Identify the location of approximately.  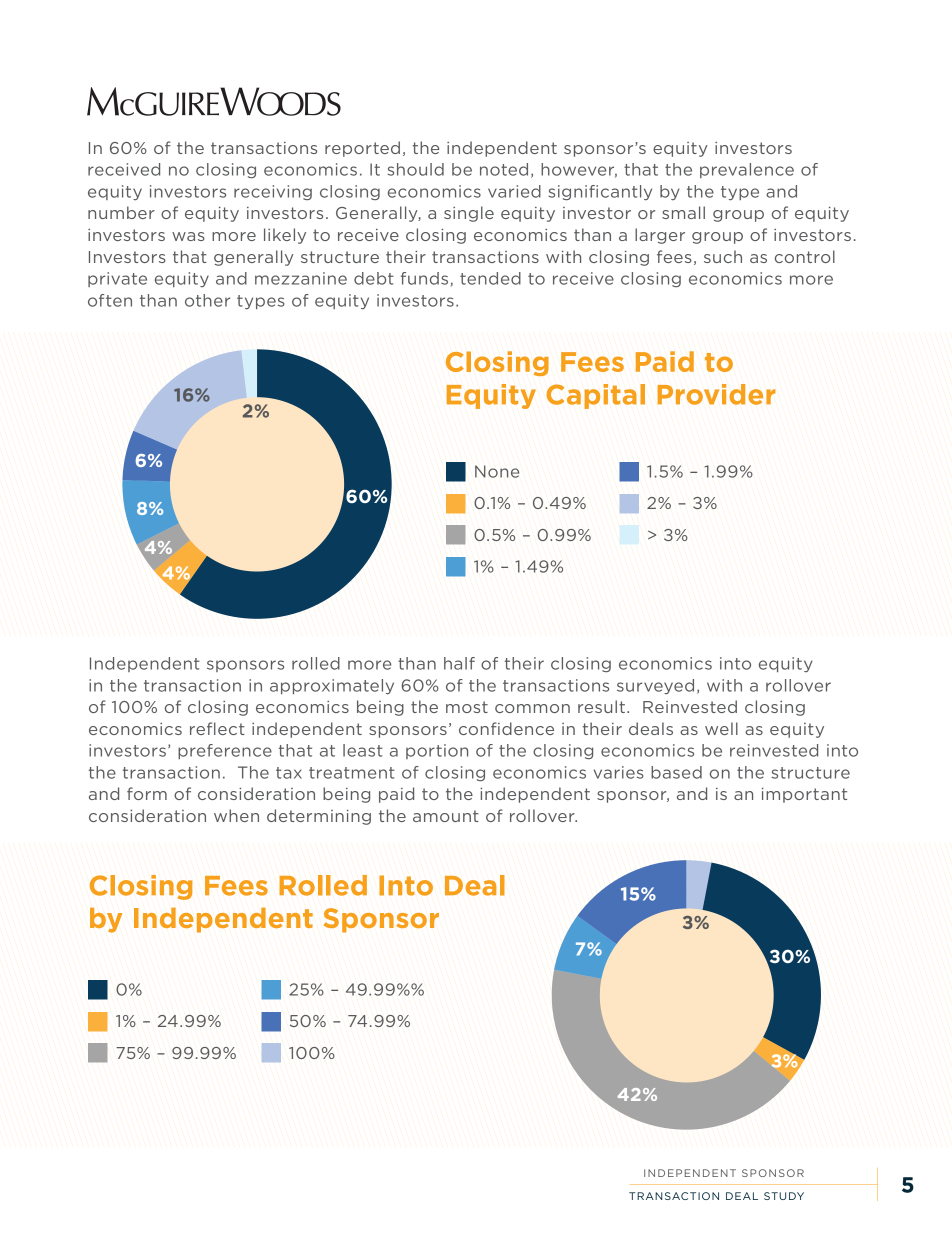
(332, 686).
